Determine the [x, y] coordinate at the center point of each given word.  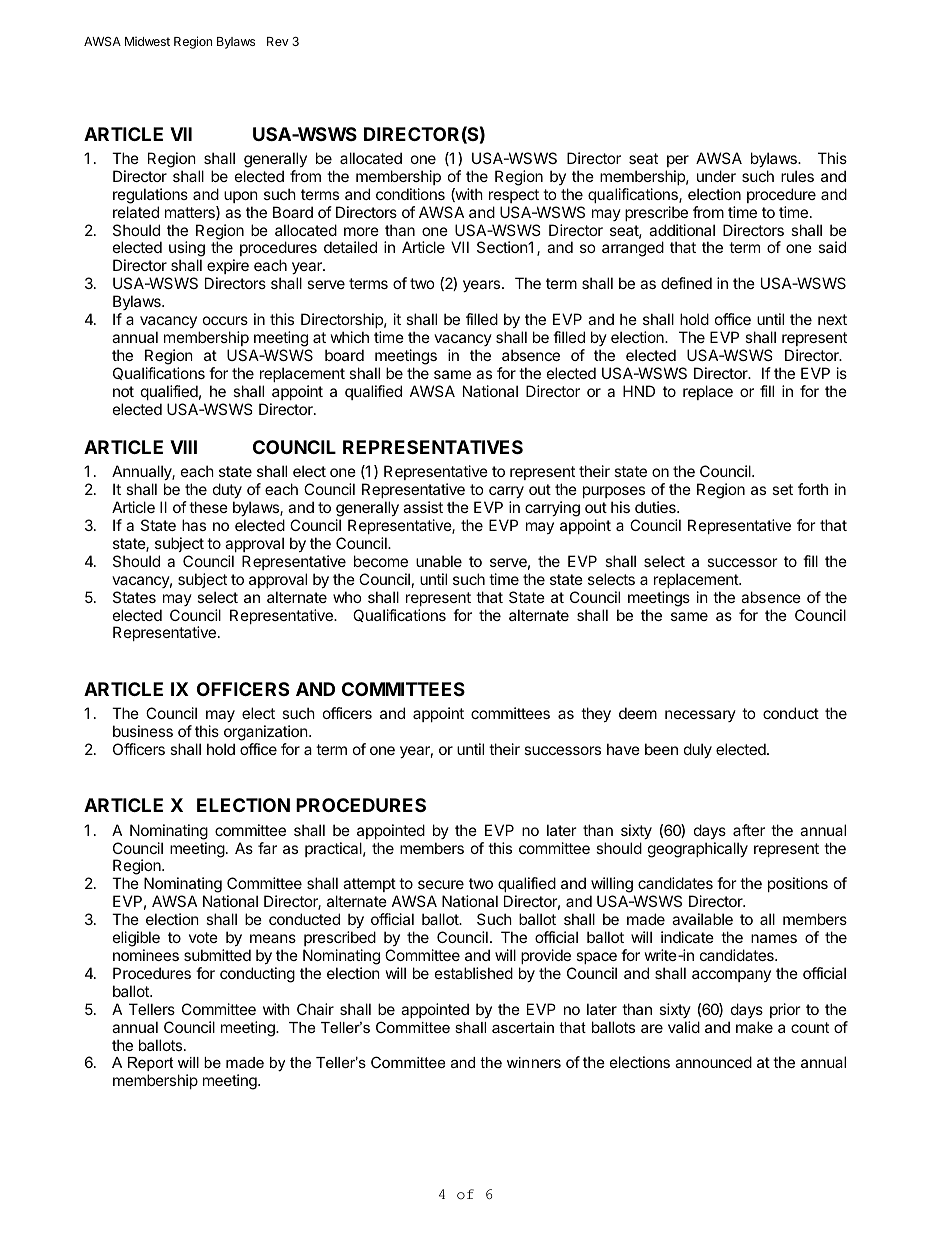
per [678, 161]
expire [227, 268]
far [267, 848]
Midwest [147, 41]
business [143, 731]
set [782, 489]
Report [150, 1064]
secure [441, 884]
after [749, 830]
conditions [410, 194]
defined [686, 283]
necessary [700, 716]
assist [423, 507]
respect [514, 196]
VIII [183, 447]
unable [439, 561]
